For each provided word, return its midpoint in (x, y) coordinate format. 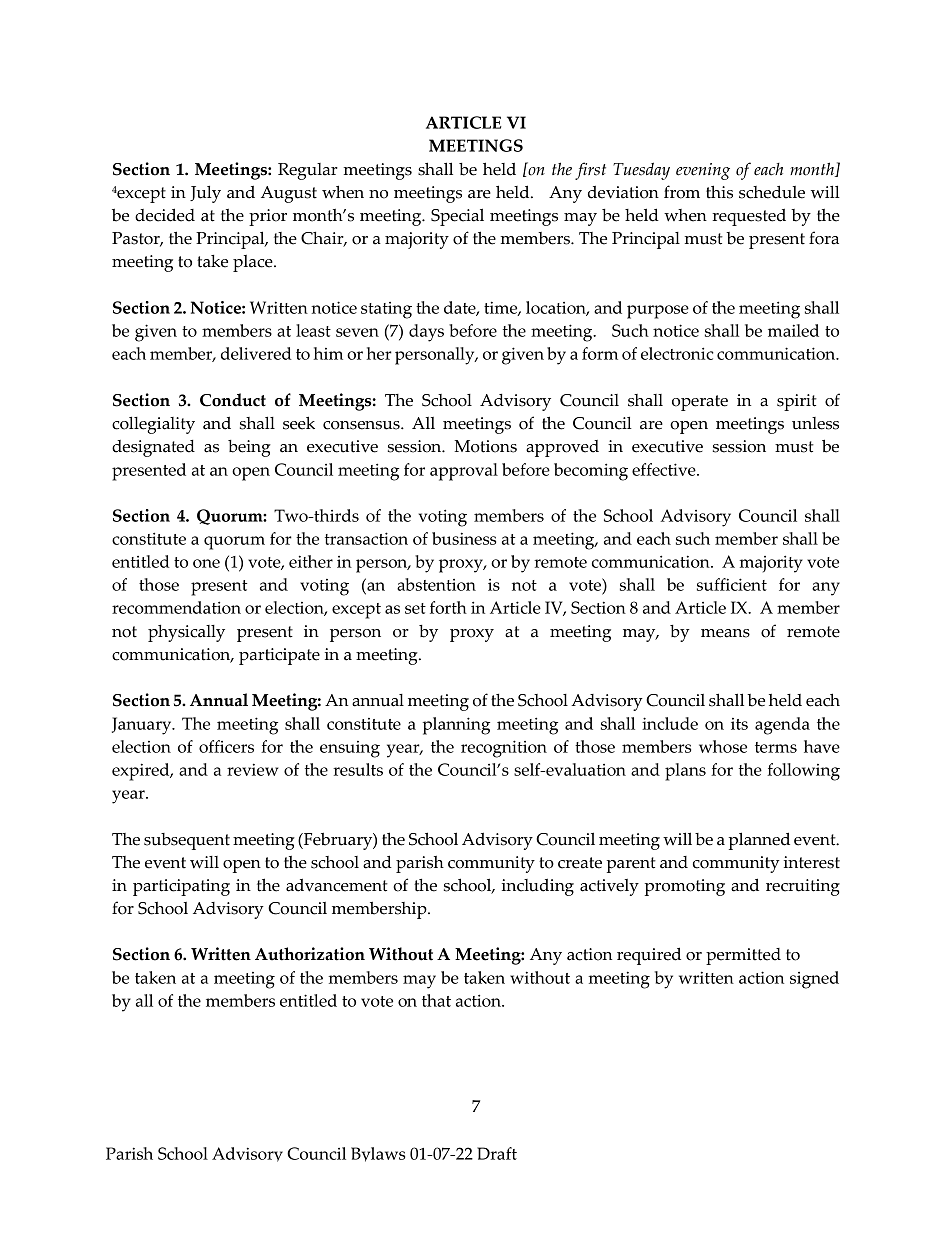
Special (457, 217)
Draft (497, 1153)
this (719, 192)
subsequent (187, 841)
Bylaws (378, 1154)
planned (759, 841)
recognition (504, 749)
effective (665, 469)
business (464, 538)
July (205, 194)
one (206, 563)
